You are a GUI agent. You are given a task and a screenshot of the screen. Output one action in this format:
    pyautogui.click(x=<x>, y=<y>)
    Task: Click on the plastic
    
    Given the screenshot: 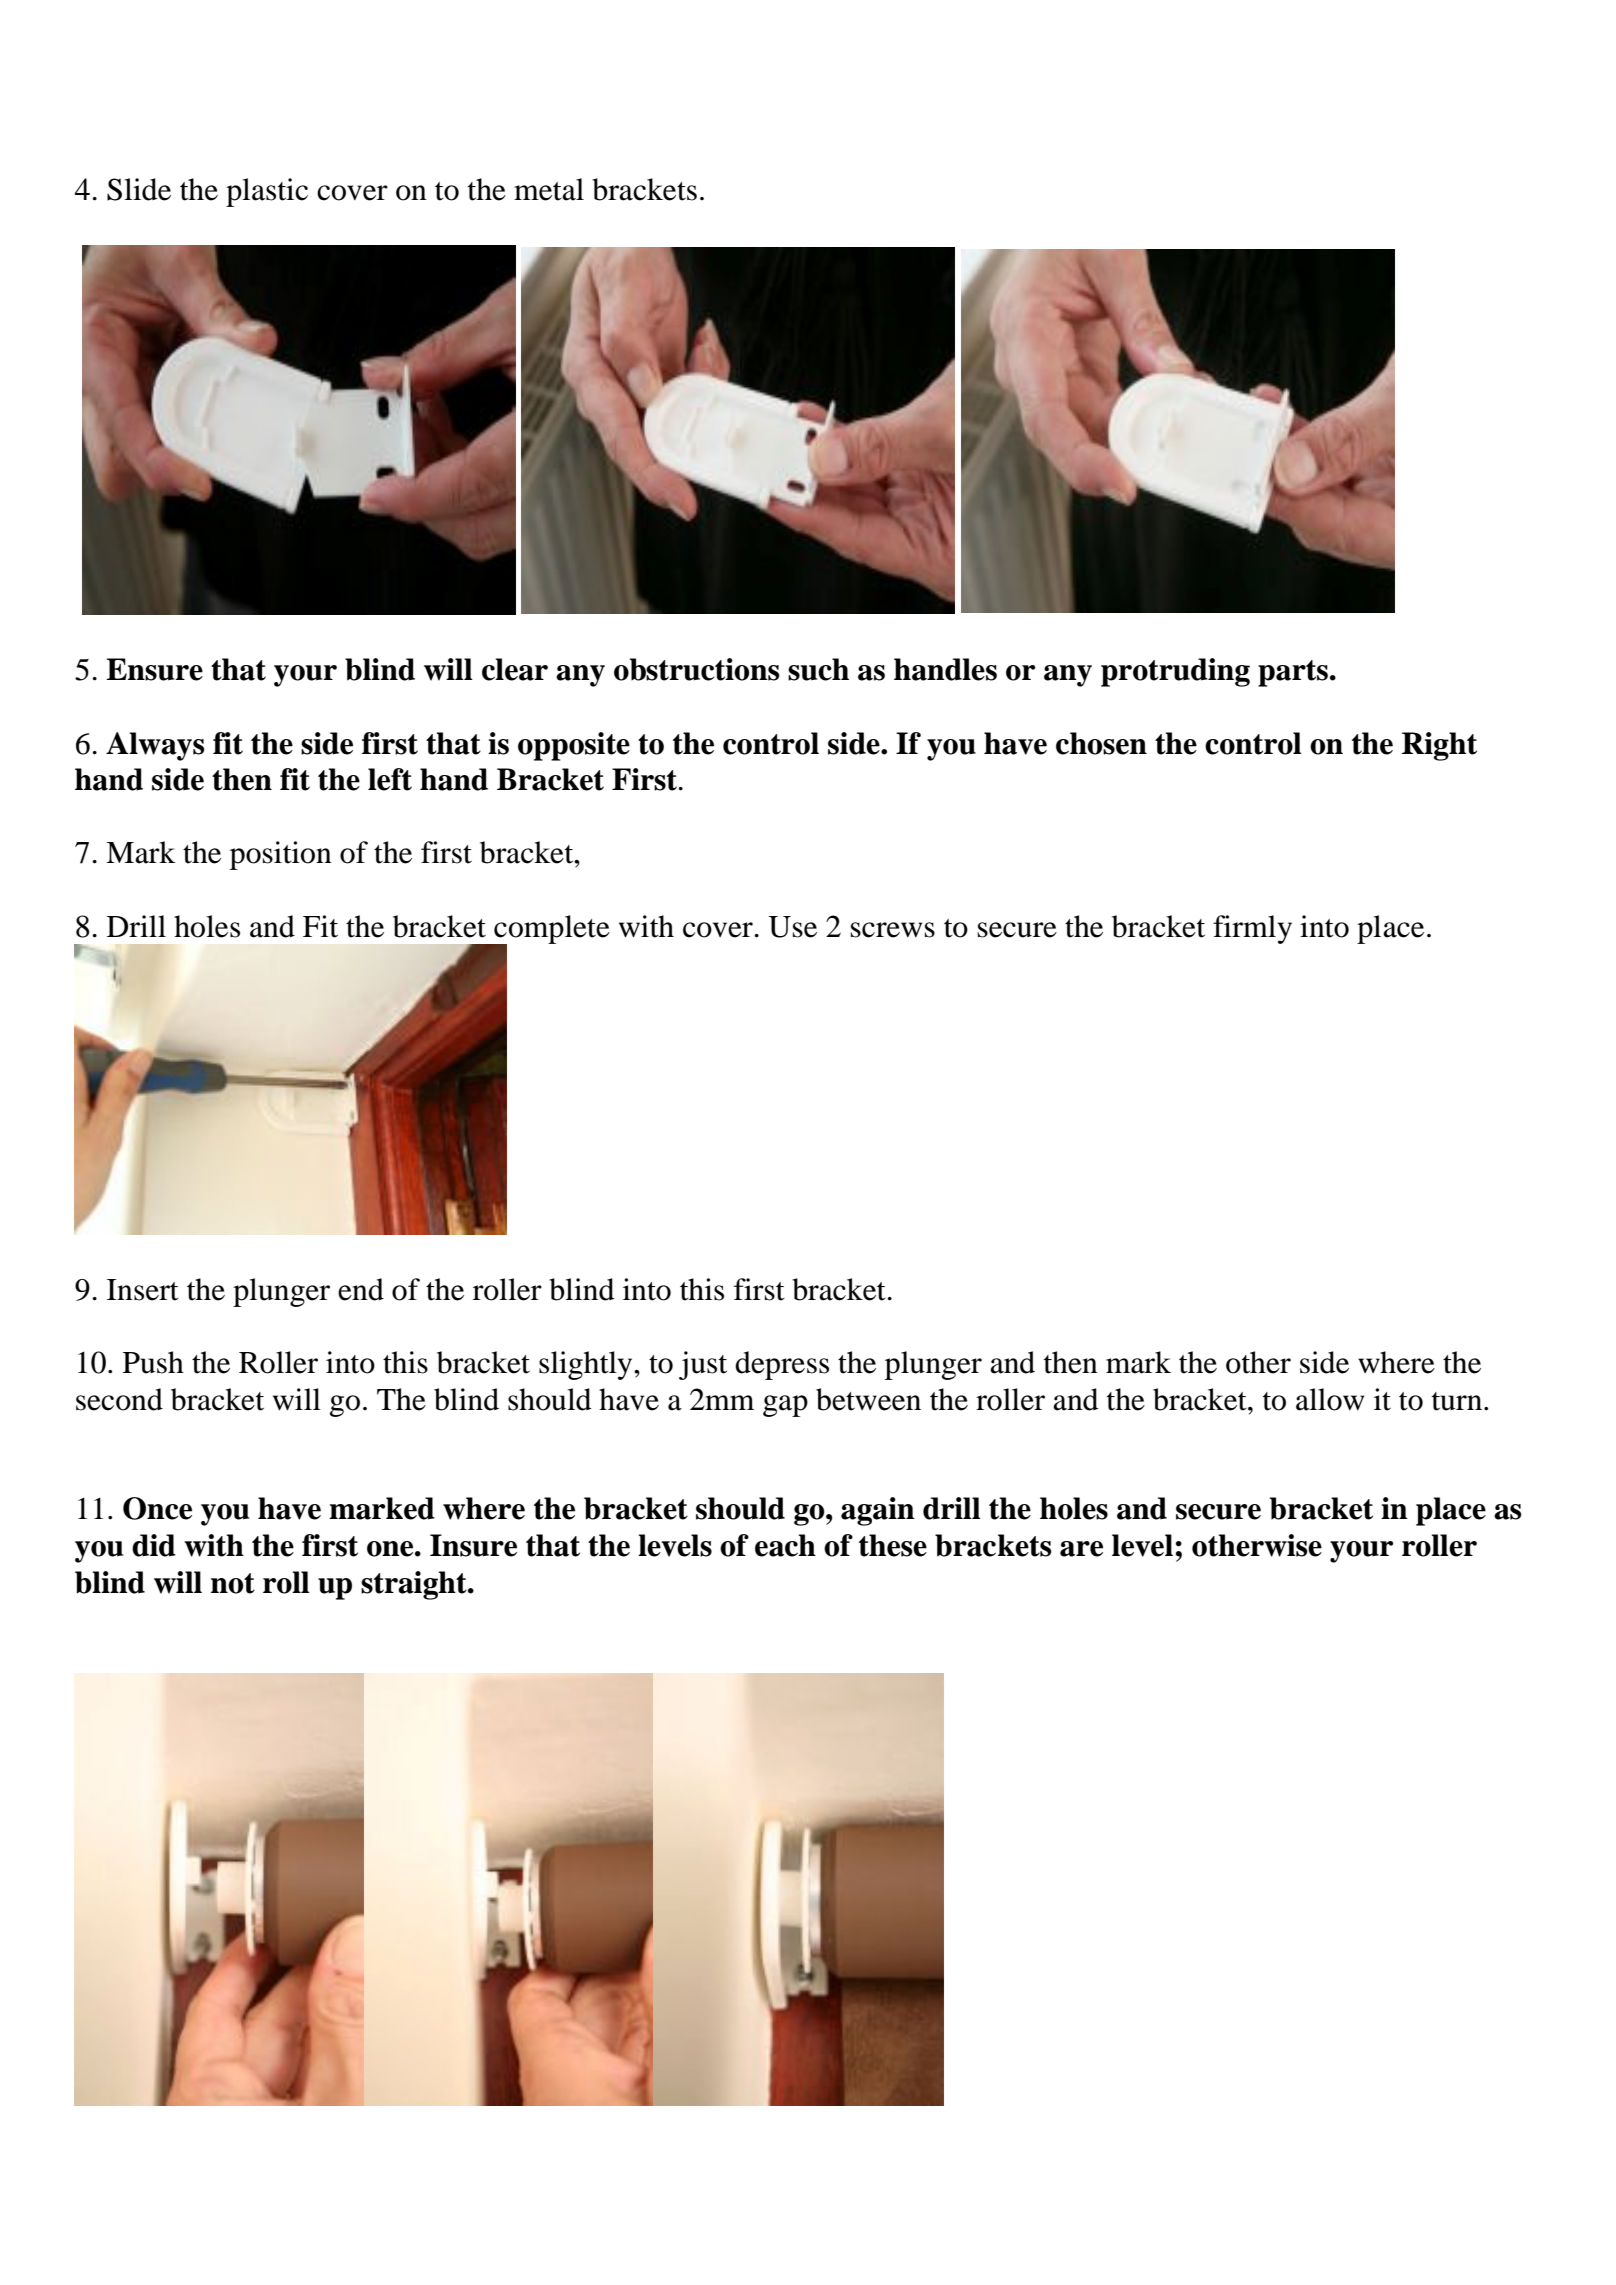 What is the action you would take?
    pyautogui.click(x=267, y=192)
